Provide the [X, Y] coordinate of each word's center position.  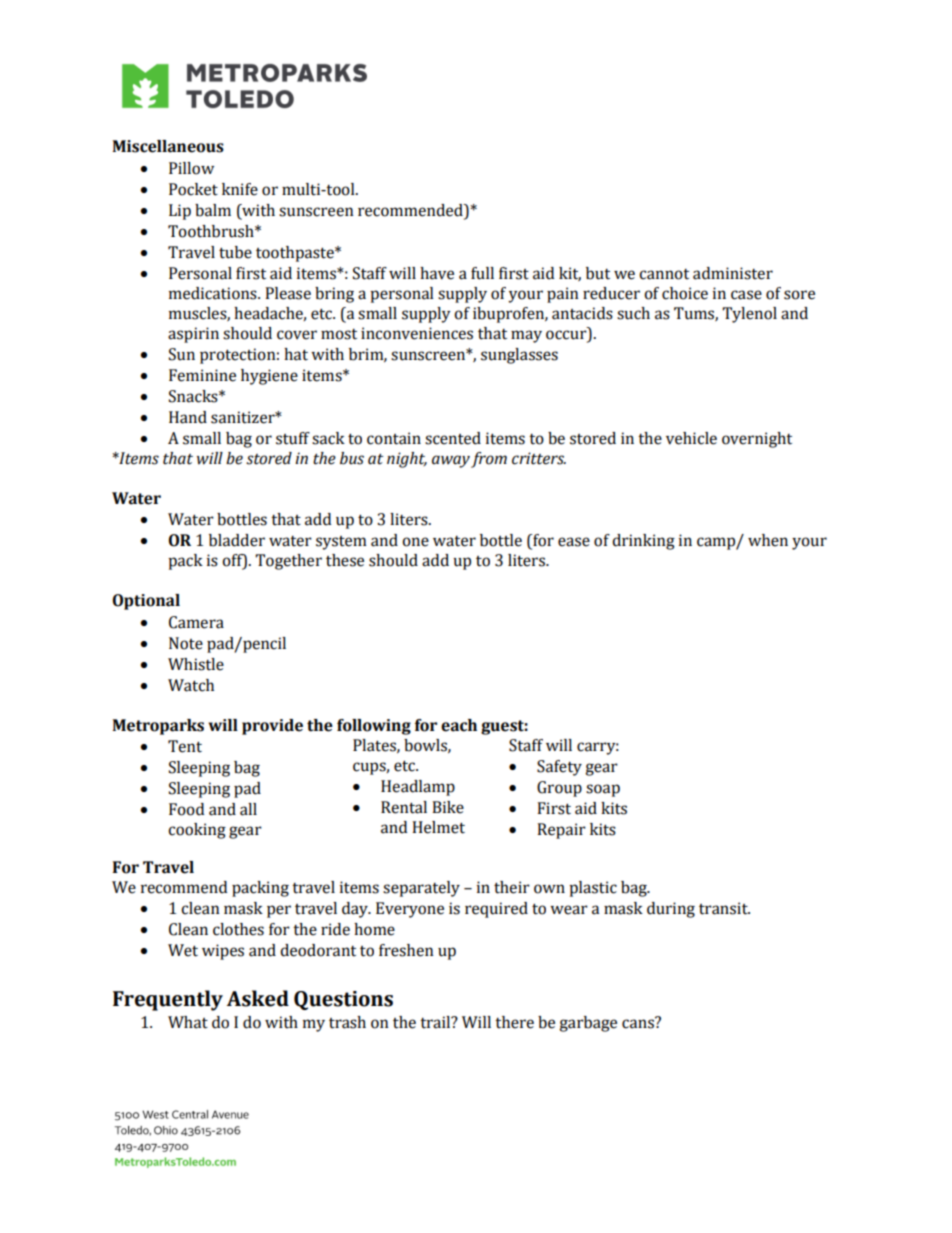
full [482, 273]
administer [733, 273]
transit [724, 908]
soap [603, 790]
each [459, 725]
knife [240, 189]
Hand [188, 417]
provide [272, 727]
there [514, 1022]
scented [453, 438]
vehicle [691, 438]
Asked [258, 998]
